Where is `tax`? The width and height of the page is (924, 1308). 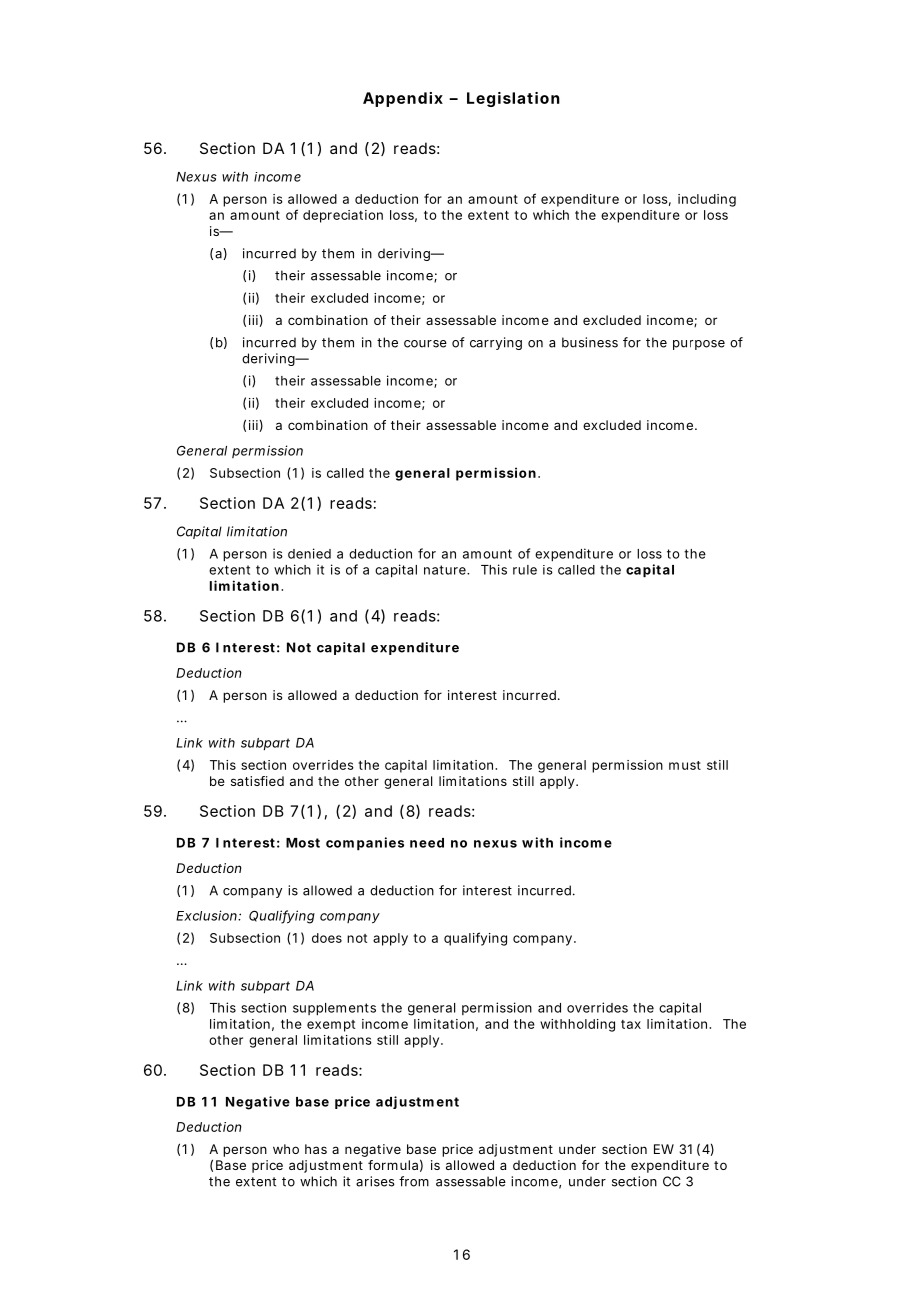
tax is located at coordinates (631, 1024).
